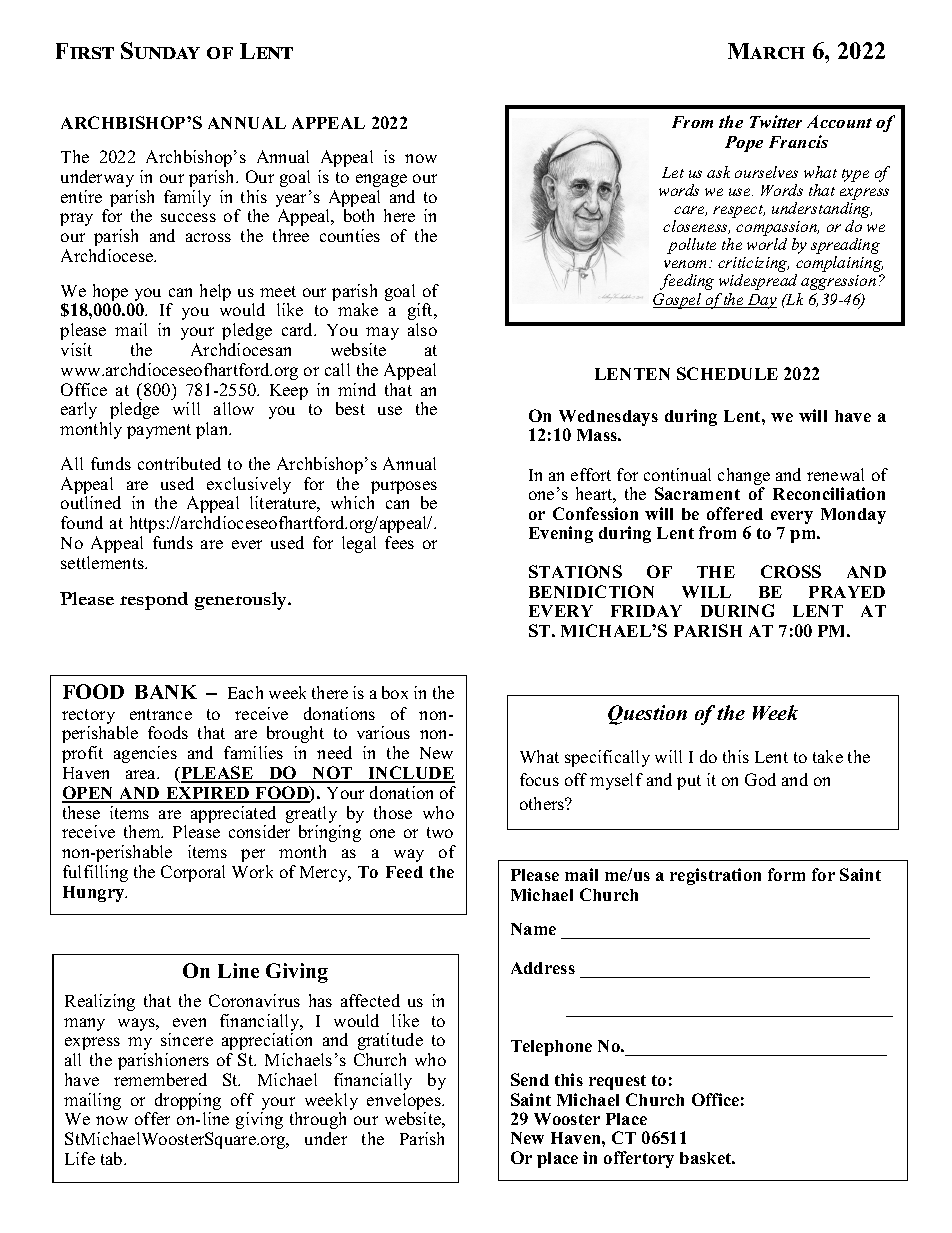  I want to click on INCLUDE, so click(411, 774).
